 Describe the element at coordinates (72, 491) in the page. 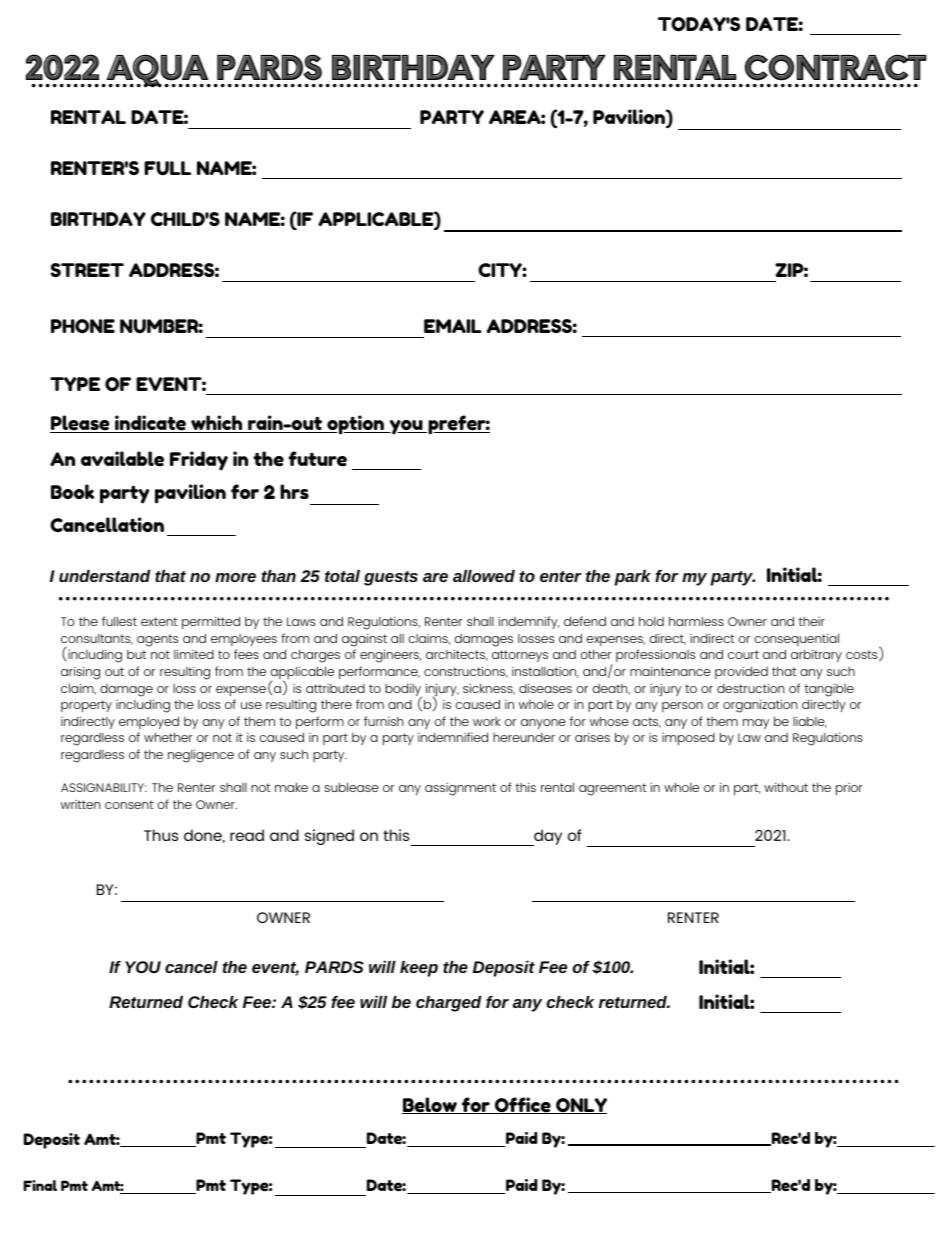

I see `Book` at that location.
